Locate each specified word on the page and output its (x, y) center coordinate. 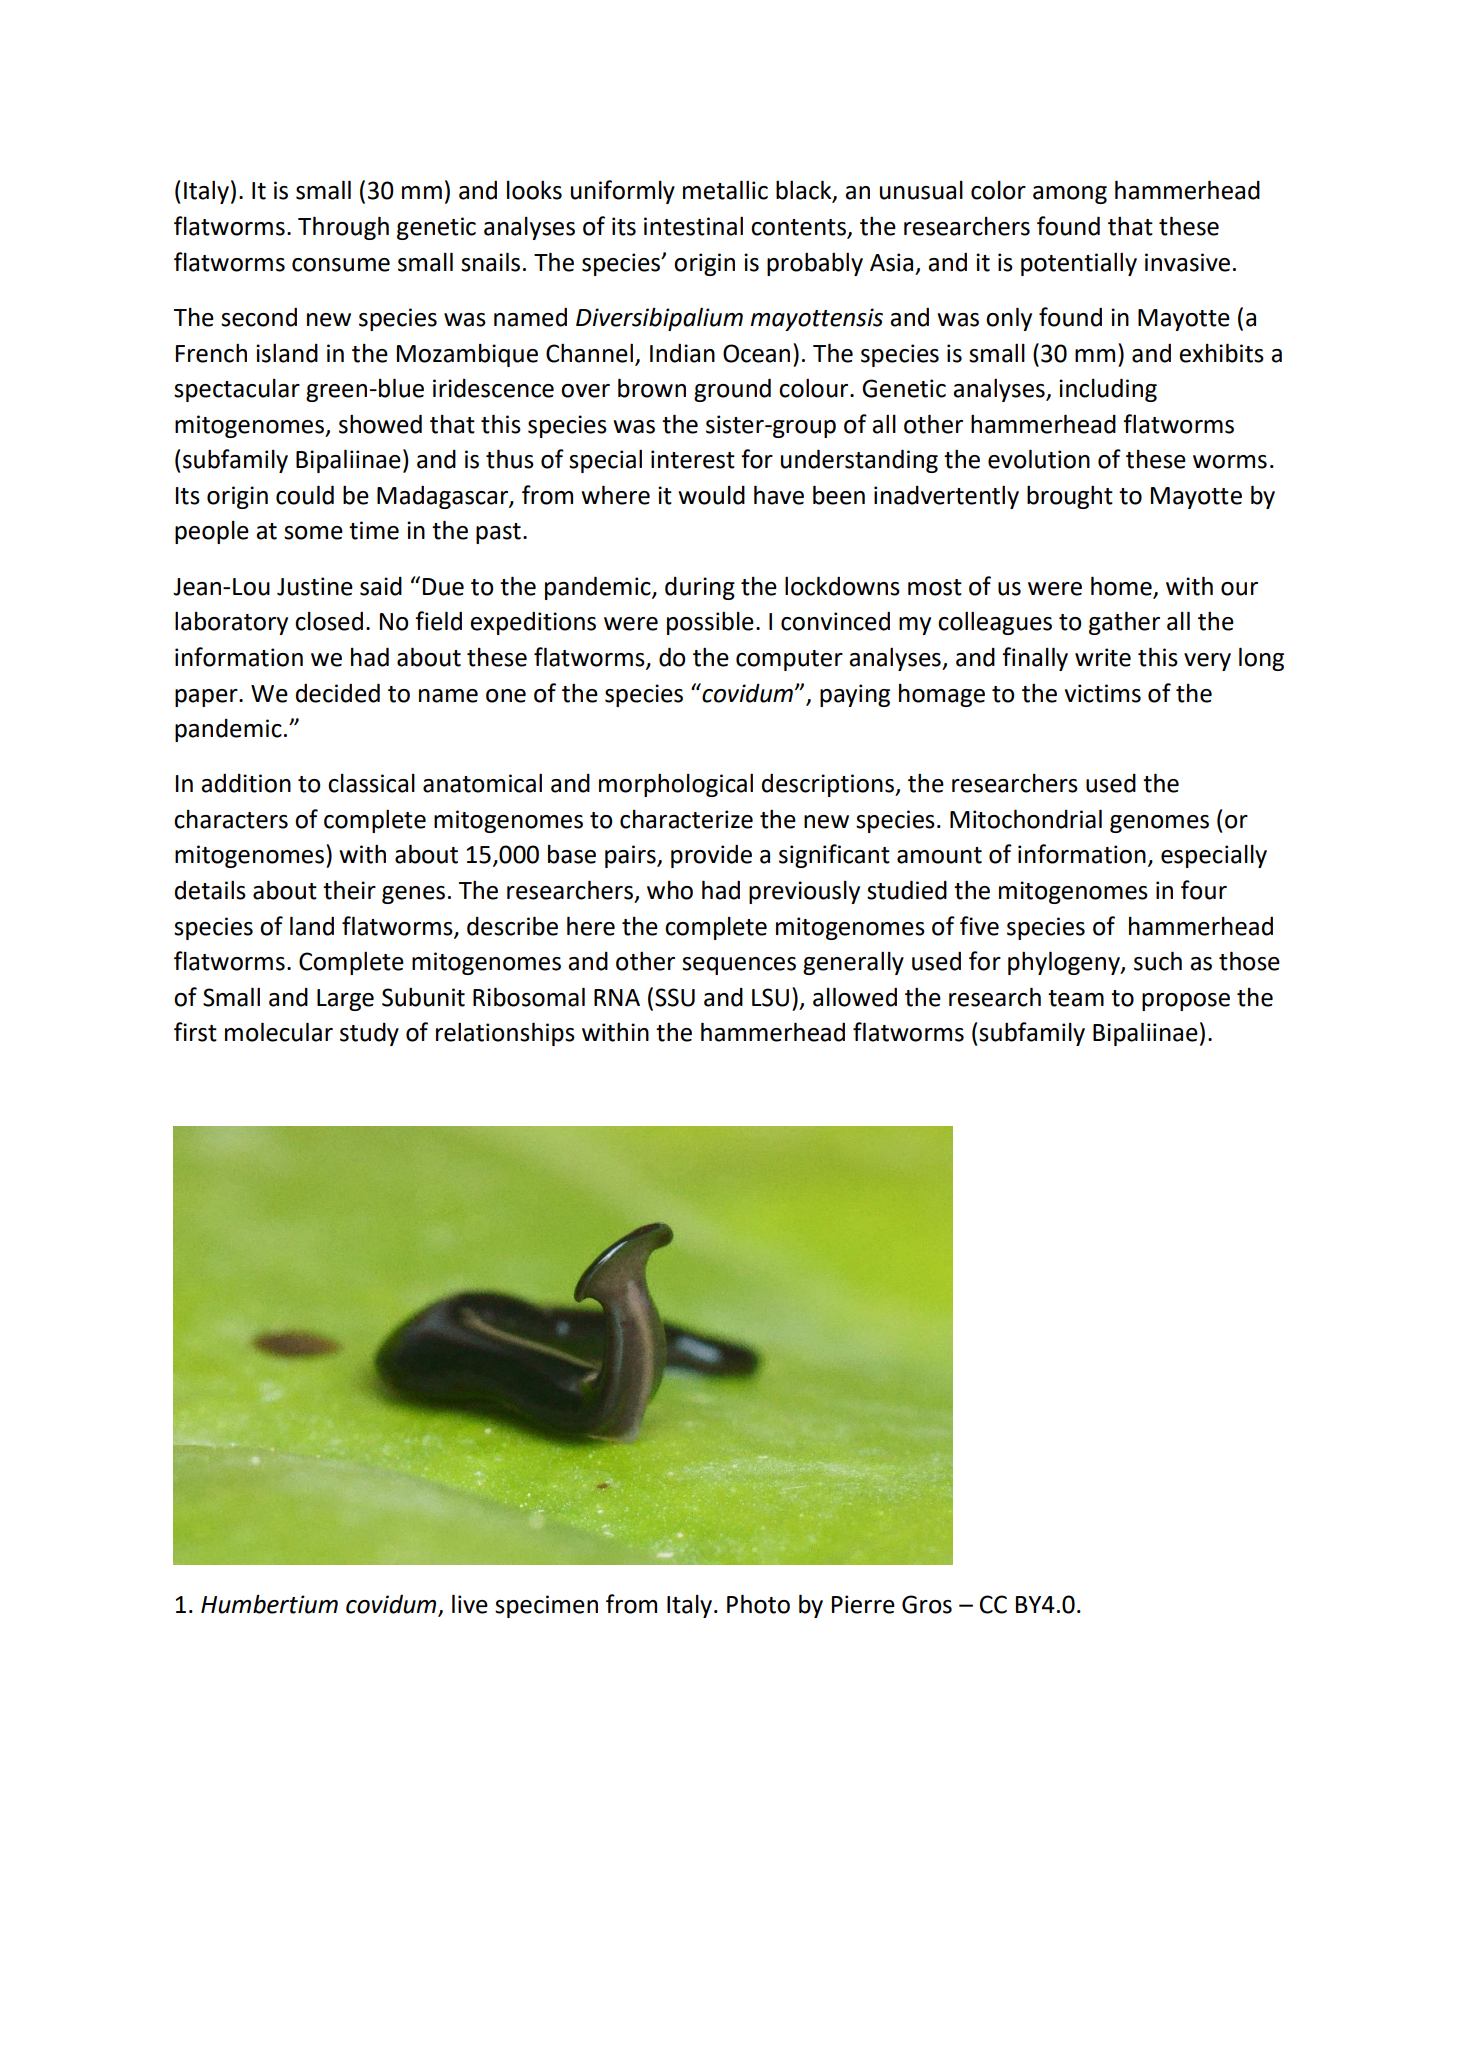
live (470, 1604)
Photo (758, 1604)
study (369, 1034)
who (670, 890)
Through (343, 228)
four (1204, 890)
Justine (315, 586)
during (700, 588)
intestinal (693, 226)
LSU (770, 997)
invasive (1187, 262)
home (1121, 586)
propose (1186, 1002)
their (349, 890)
